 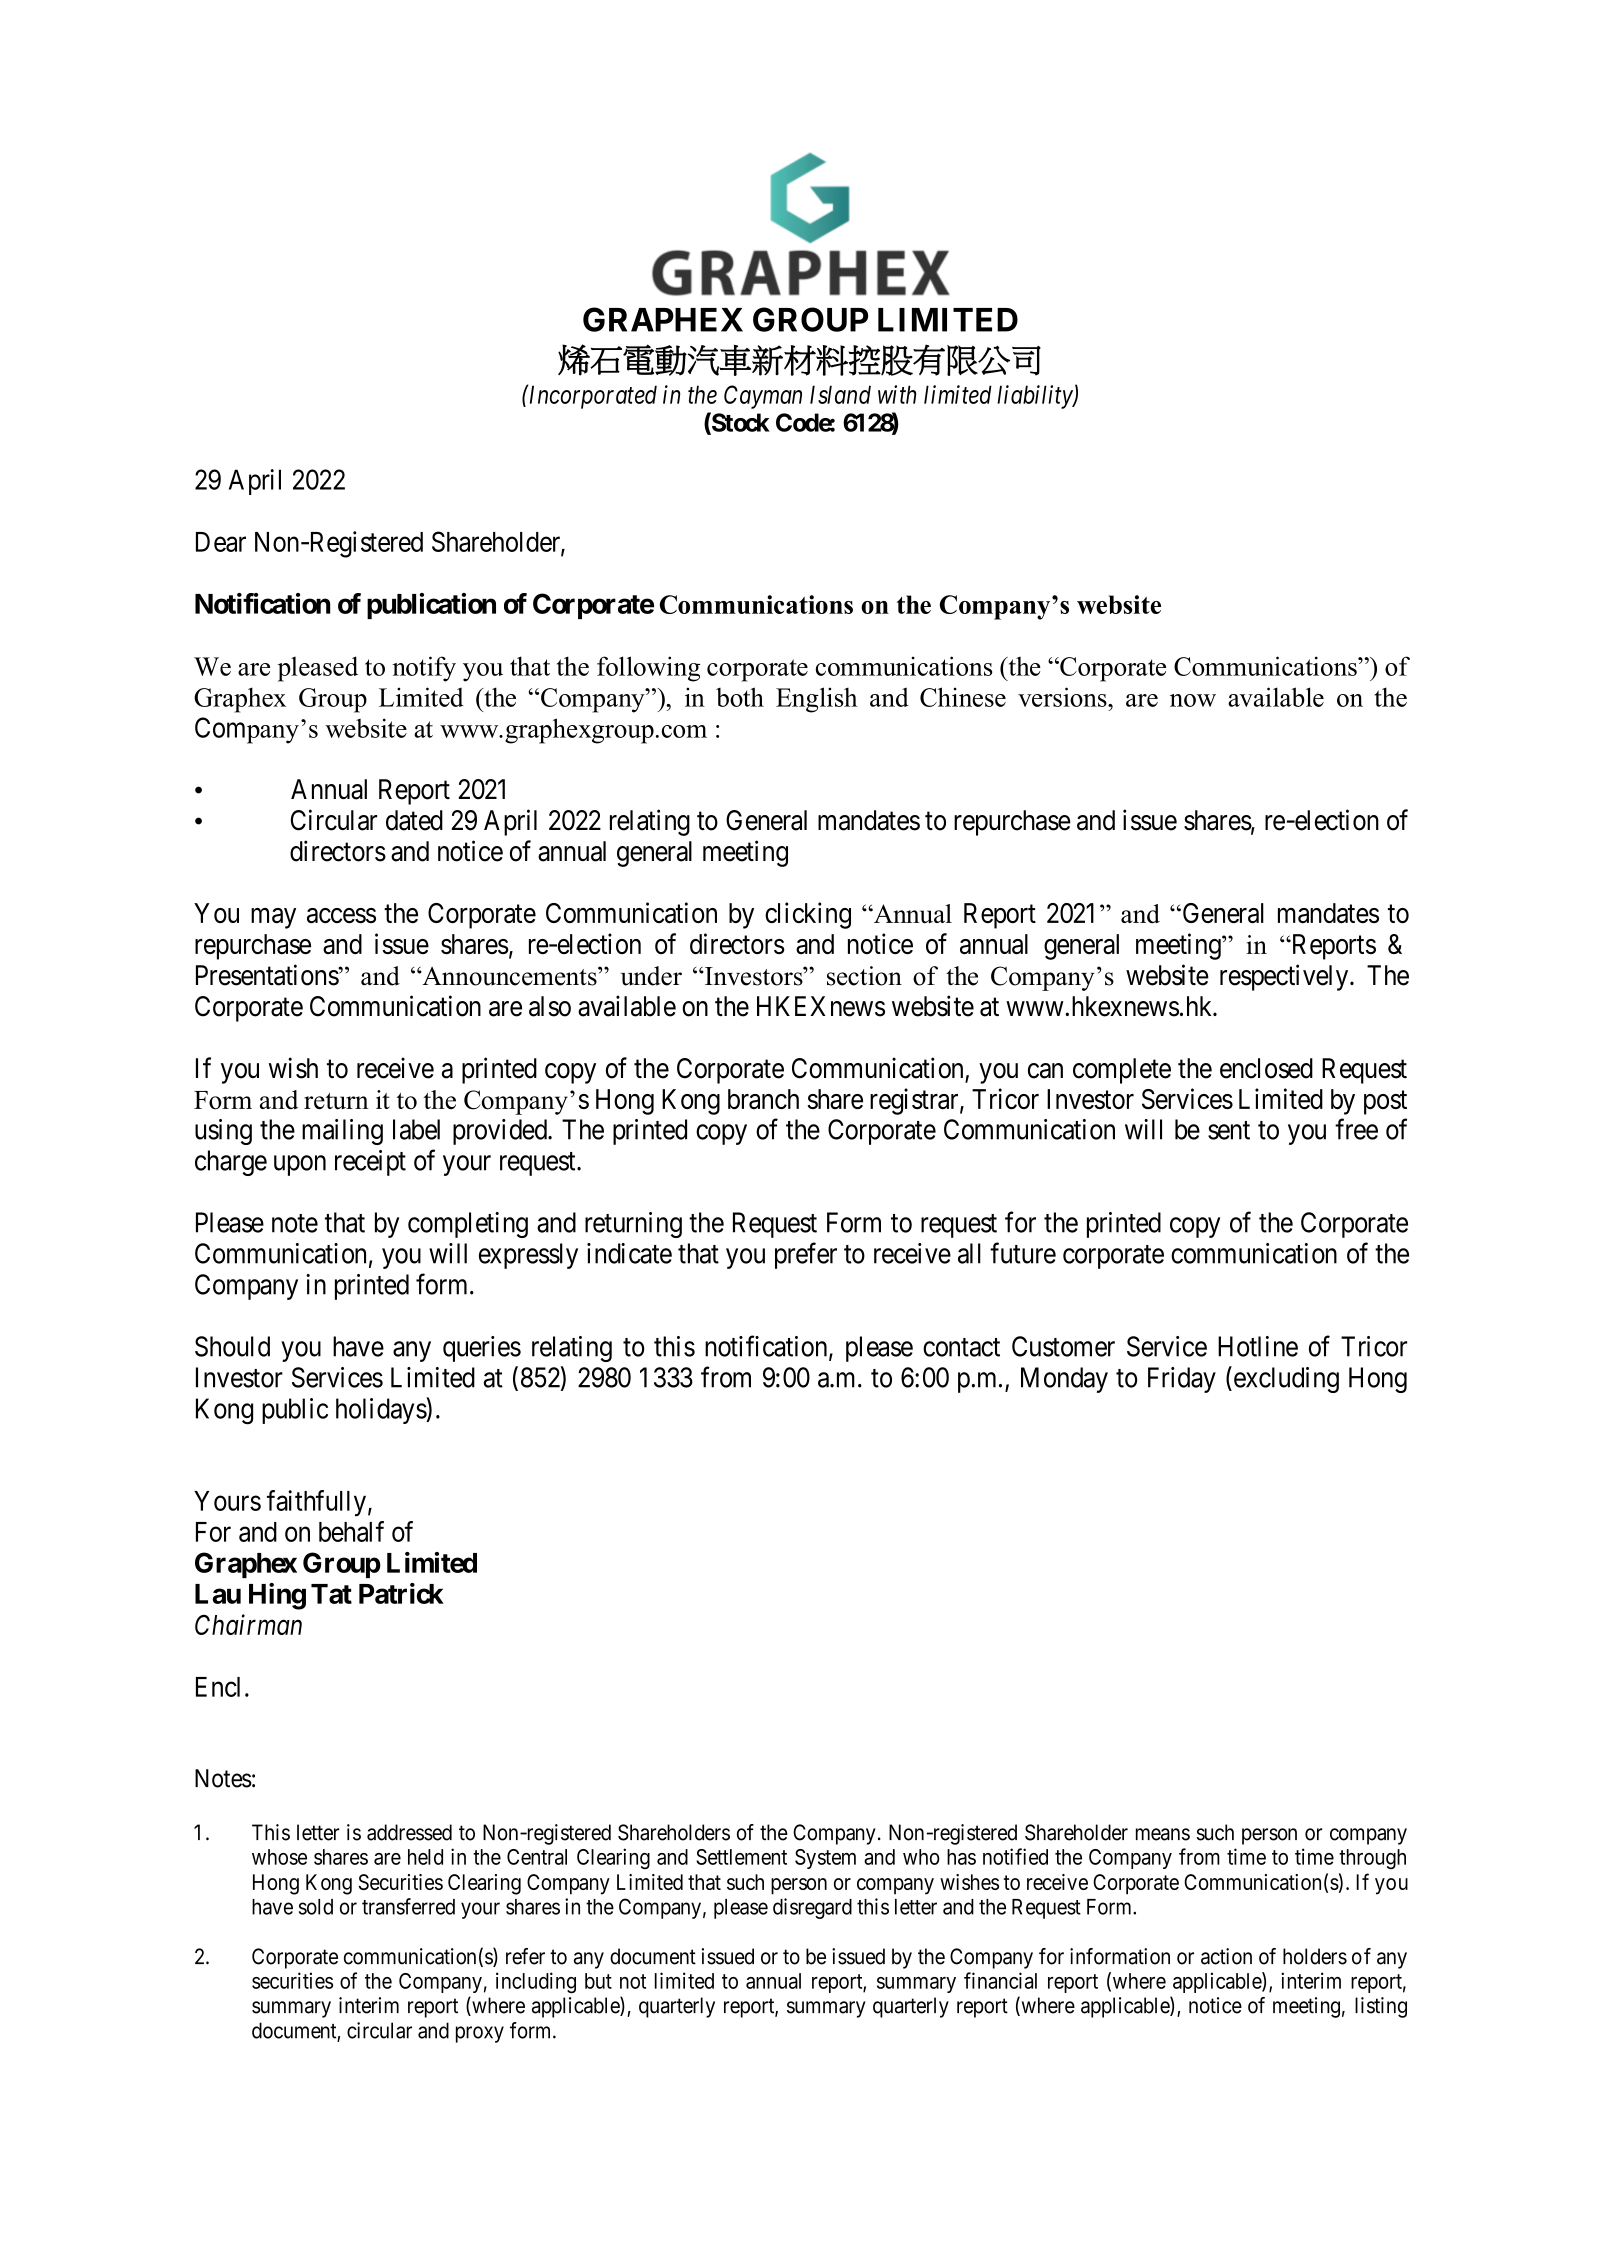 I want to click on Cayman, so click(x=763, y=397).
